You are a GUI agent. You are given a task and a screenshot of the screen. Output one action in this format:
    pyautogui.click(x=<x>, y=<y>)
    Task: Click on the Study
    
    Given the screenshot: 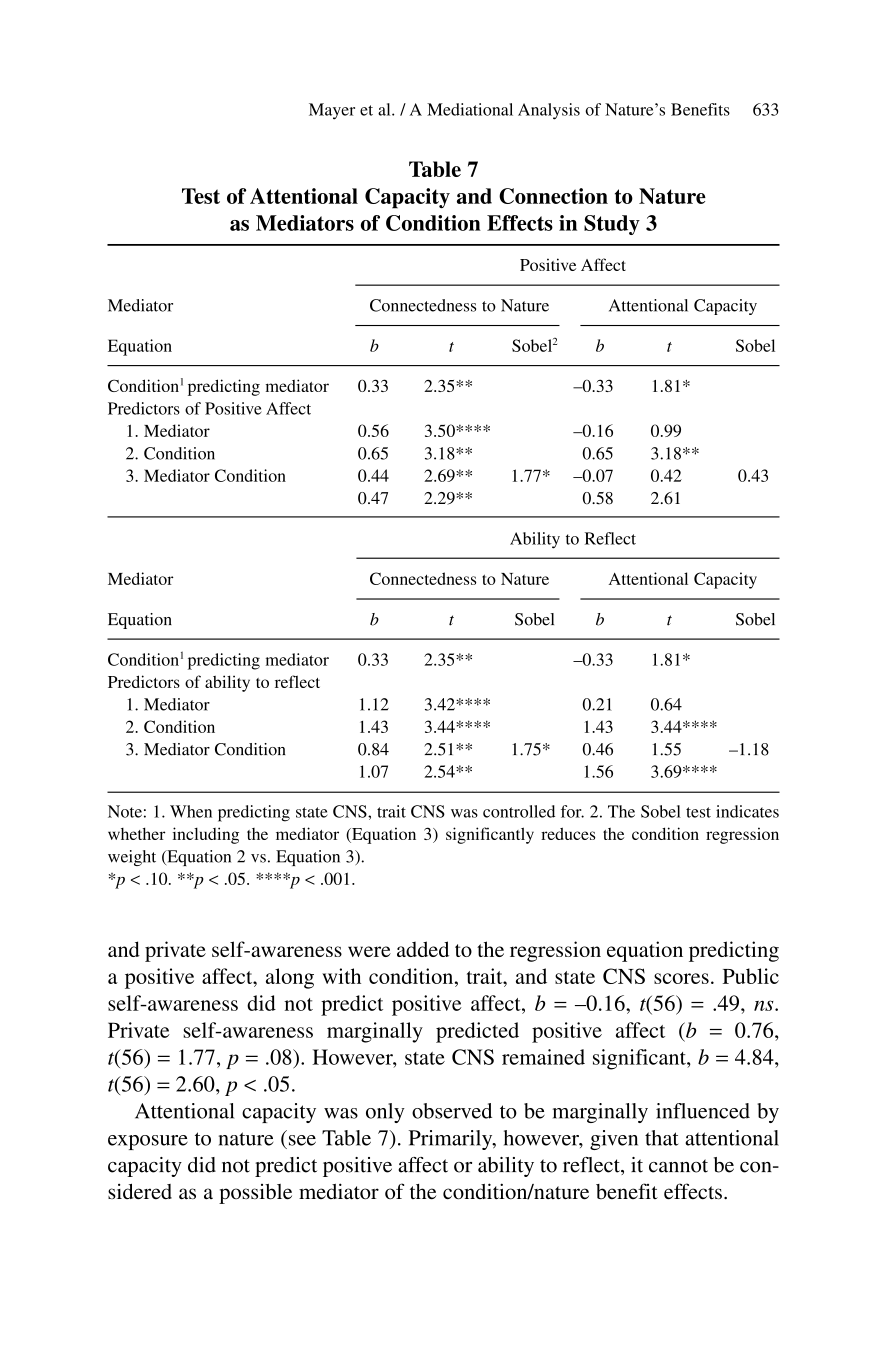 What is the action you would take?
    pyautogui.click(x=612, y=225)
